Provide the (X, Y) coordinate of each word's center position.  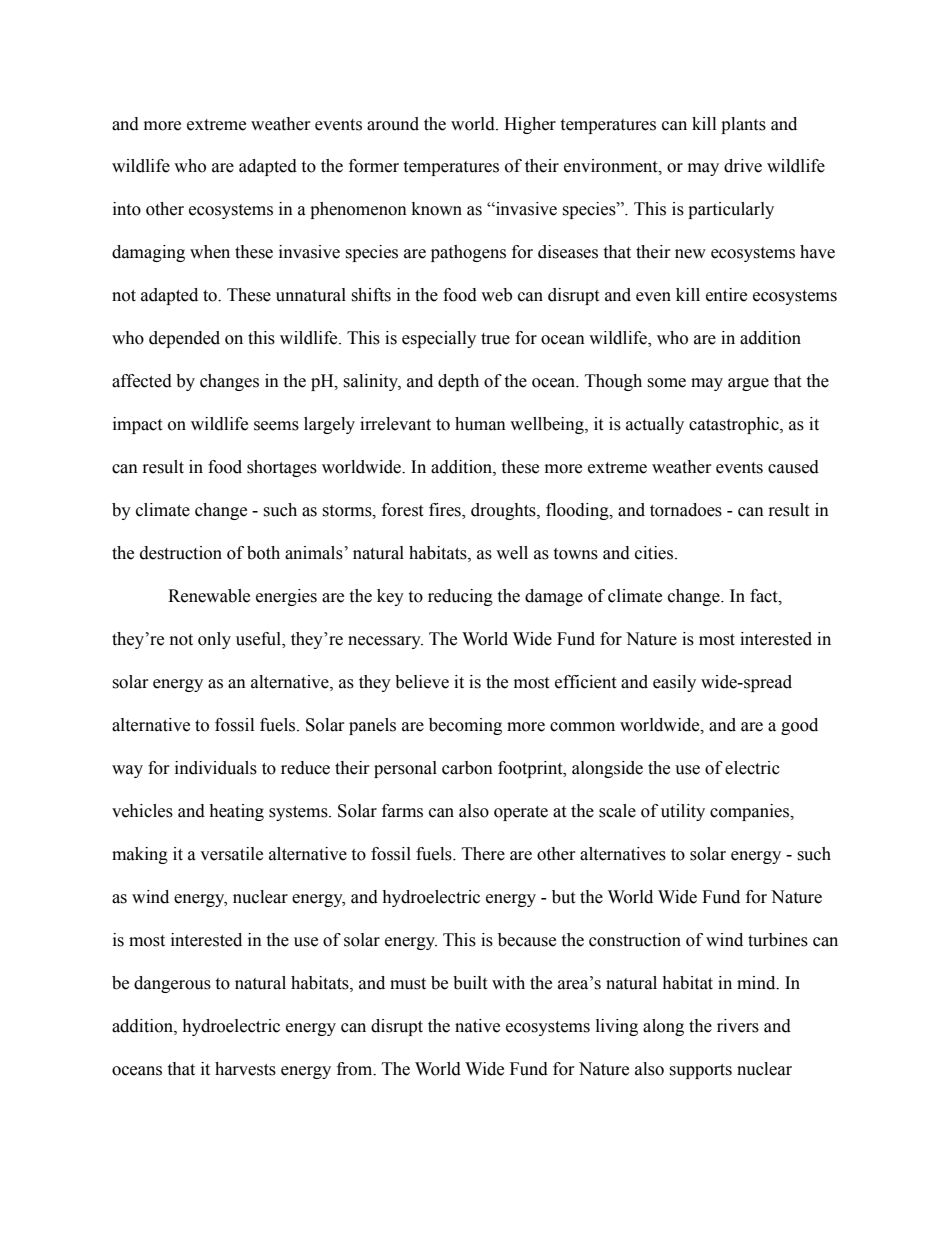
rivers (738, 1026)
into (127, 209)
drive (743, 166)
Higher (530, 125)
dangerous (172, 984)
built (470, 983)
